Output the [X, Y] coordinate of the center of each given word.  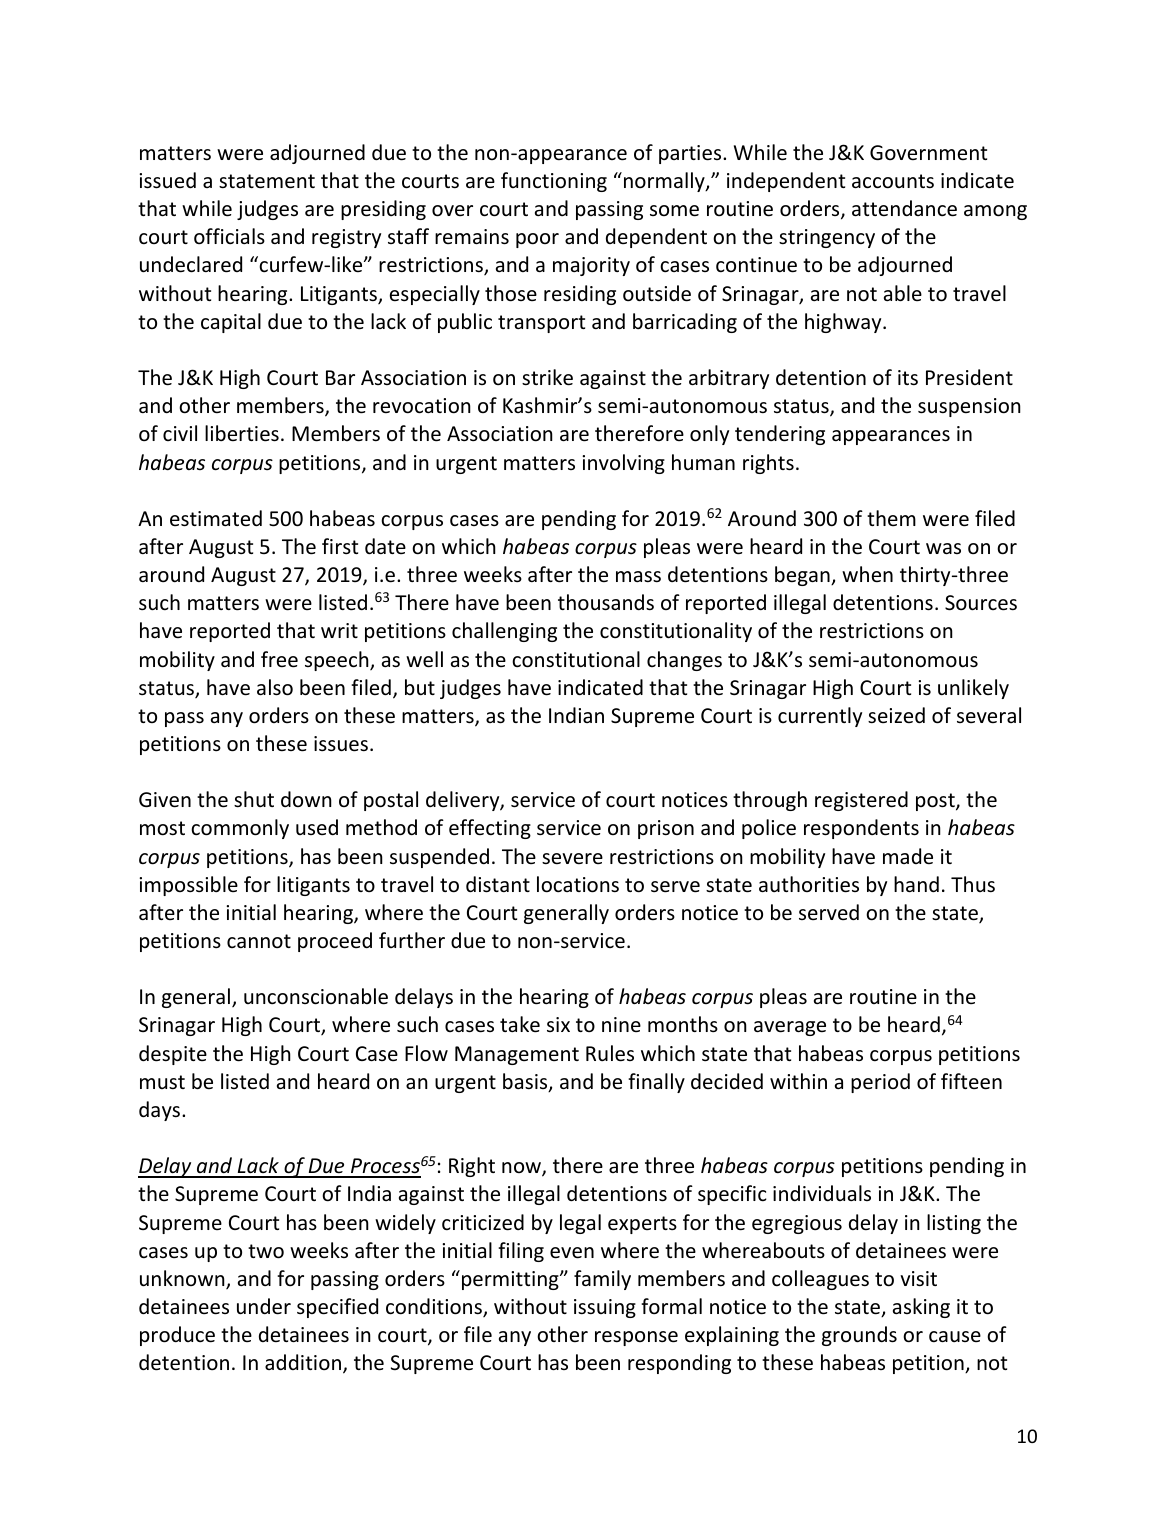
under [264, 1306]
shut [254, 799]
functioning [554, 182]
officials [229, 236]
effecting [490, 829]
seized [896, 715]
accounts [893, 181]
